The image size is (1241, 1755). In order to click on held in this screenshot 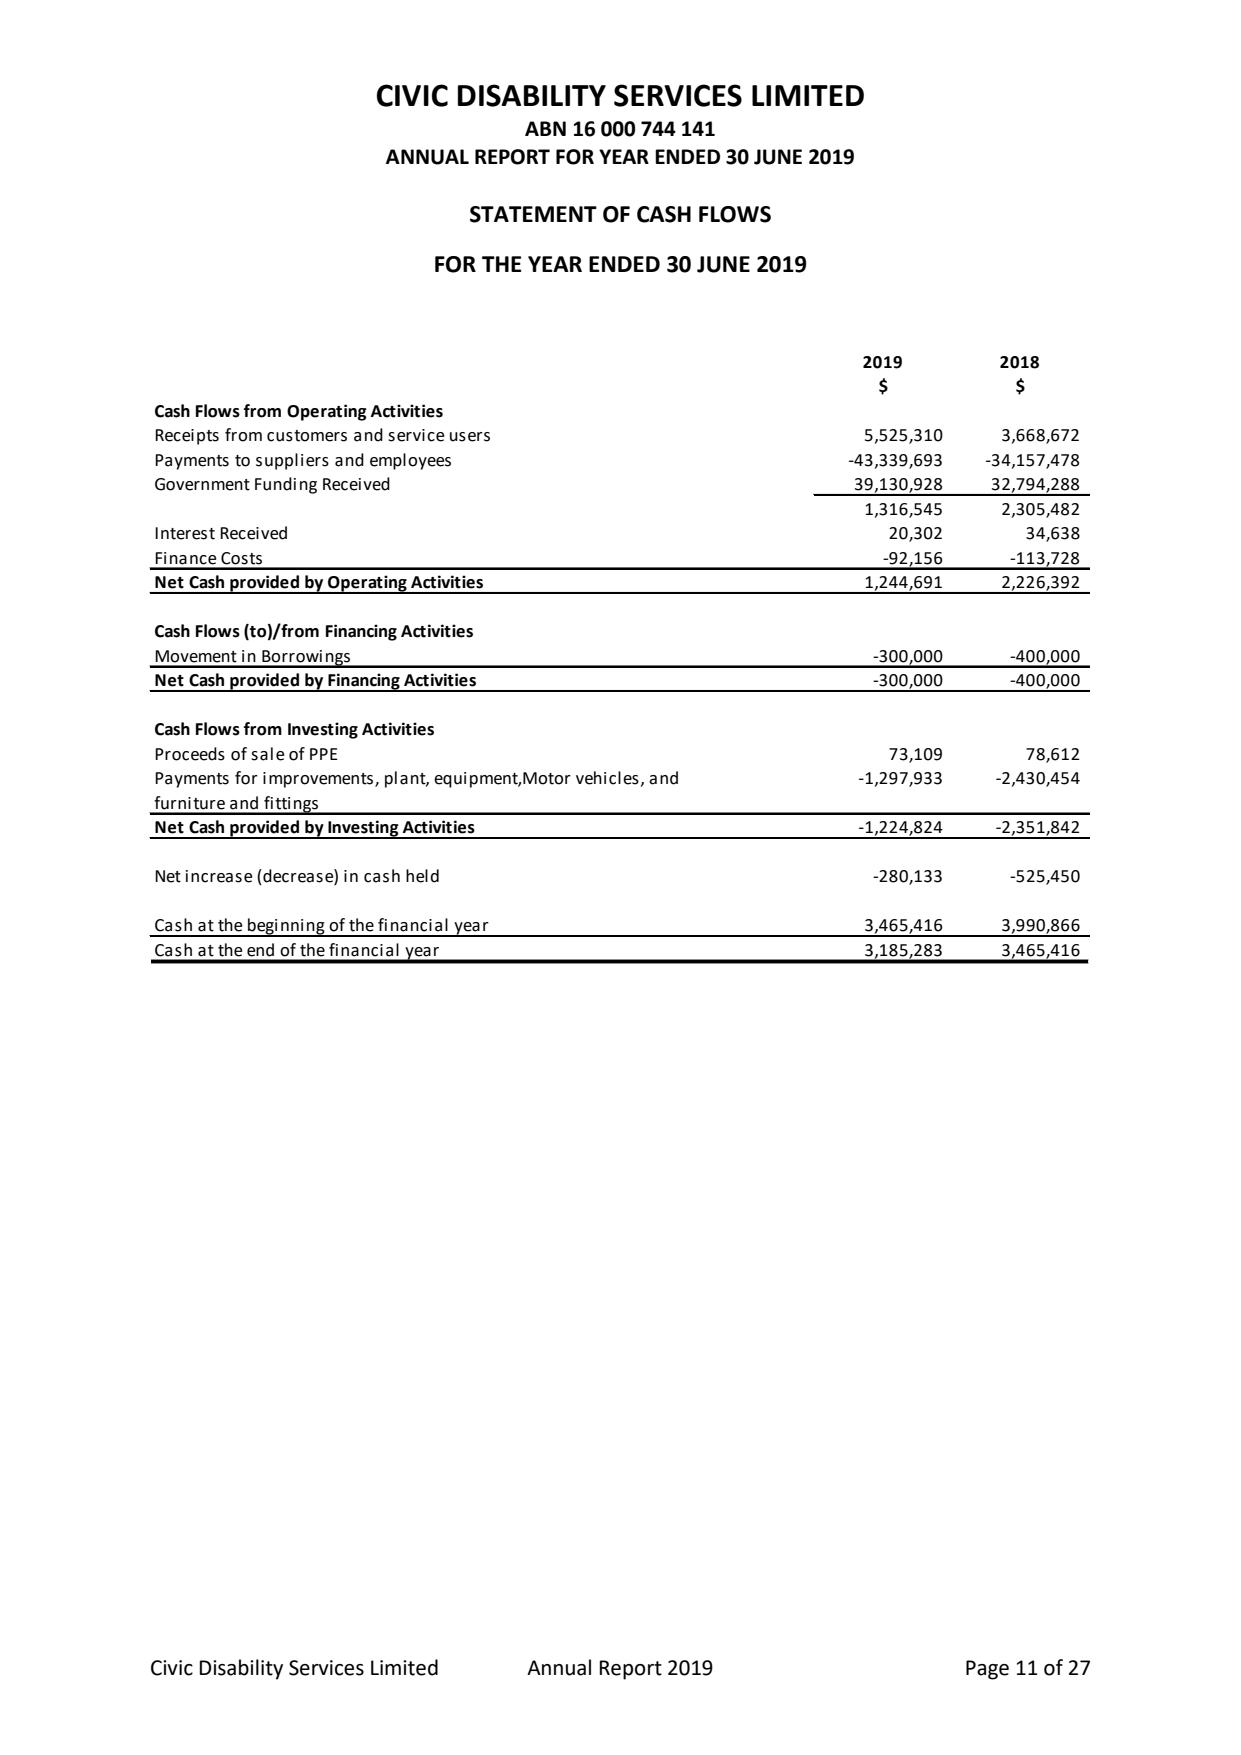, I will do `click(422, 876)`.
